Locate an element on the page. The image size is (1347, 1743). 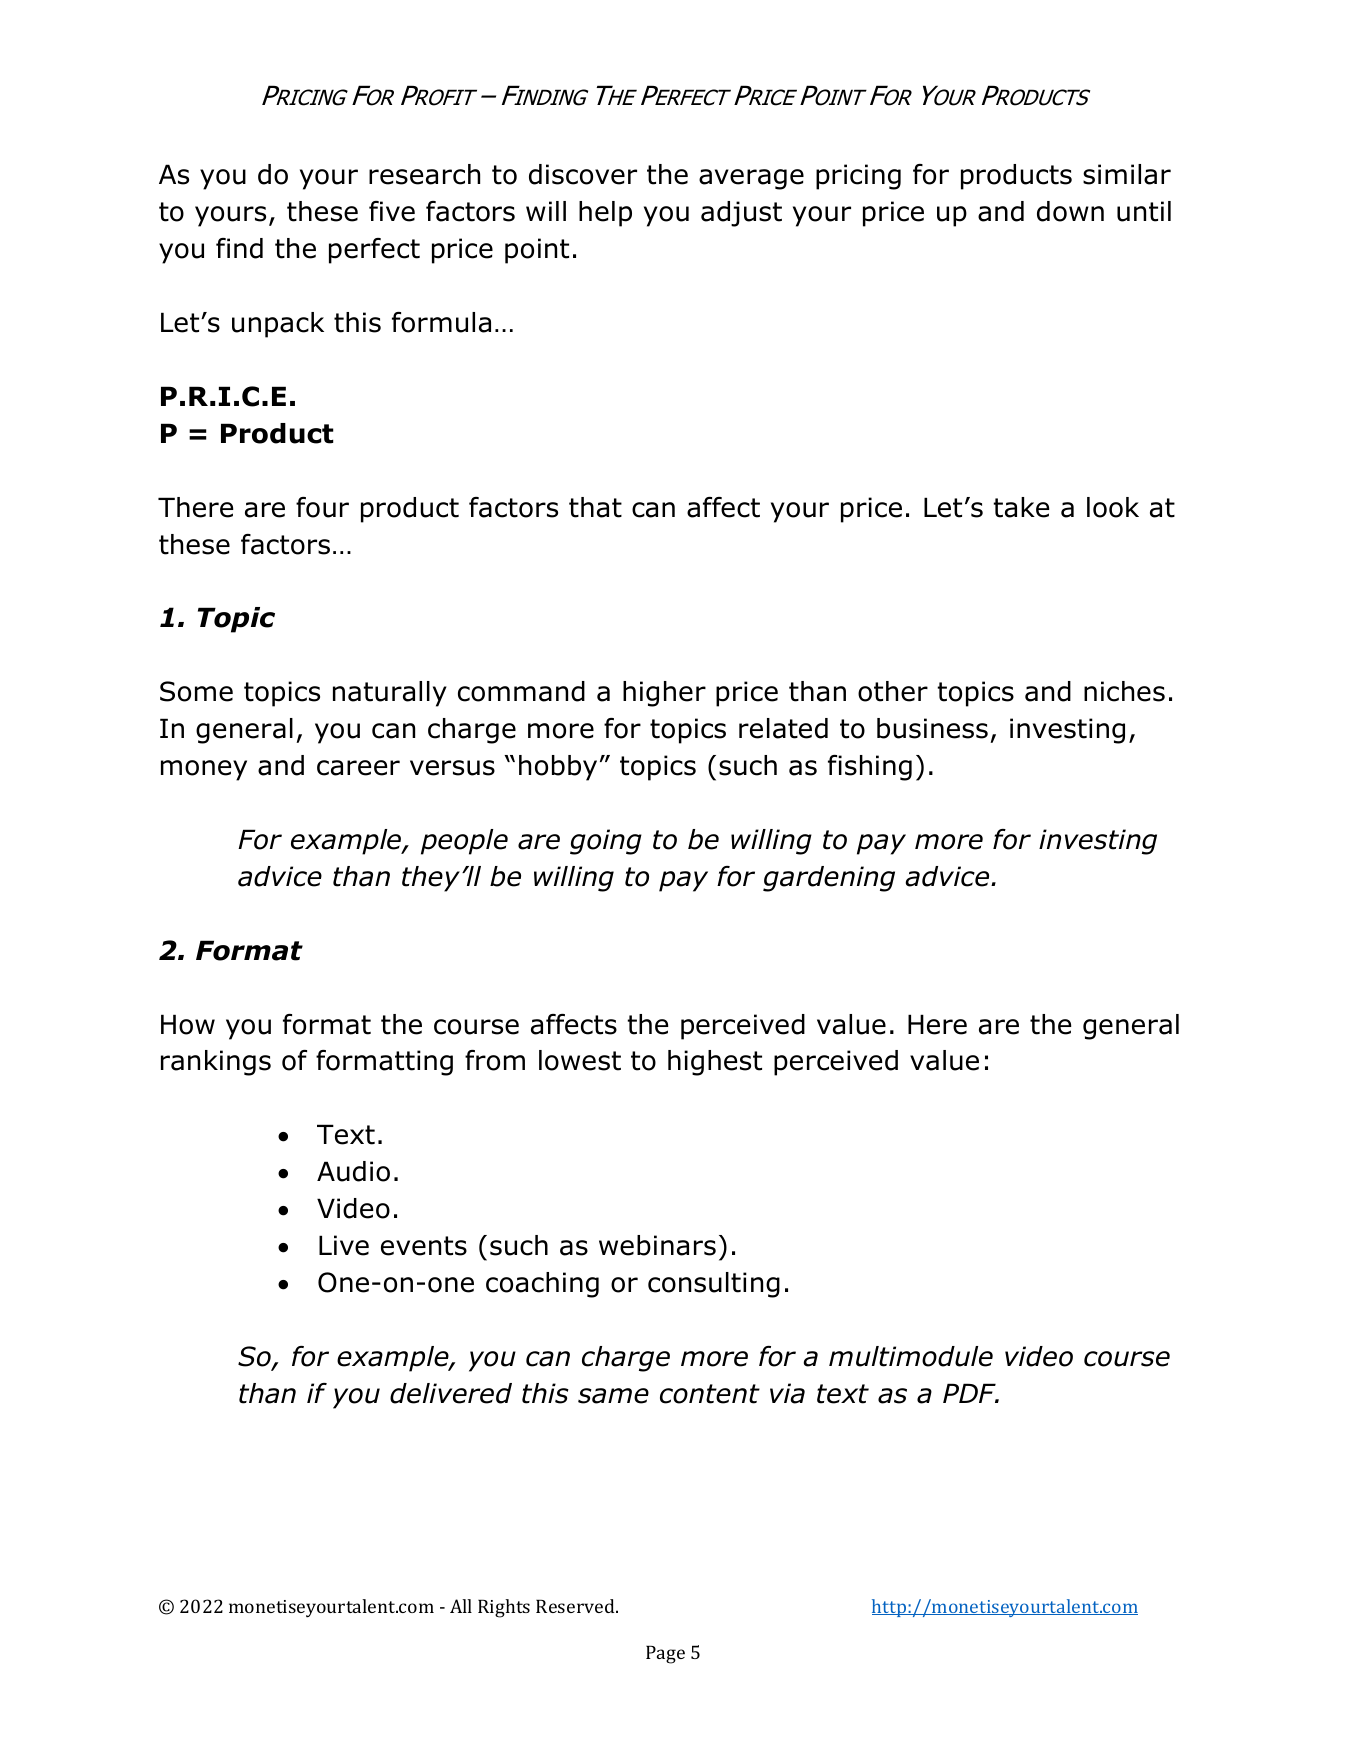
five is located at coordinates (392, 211).
